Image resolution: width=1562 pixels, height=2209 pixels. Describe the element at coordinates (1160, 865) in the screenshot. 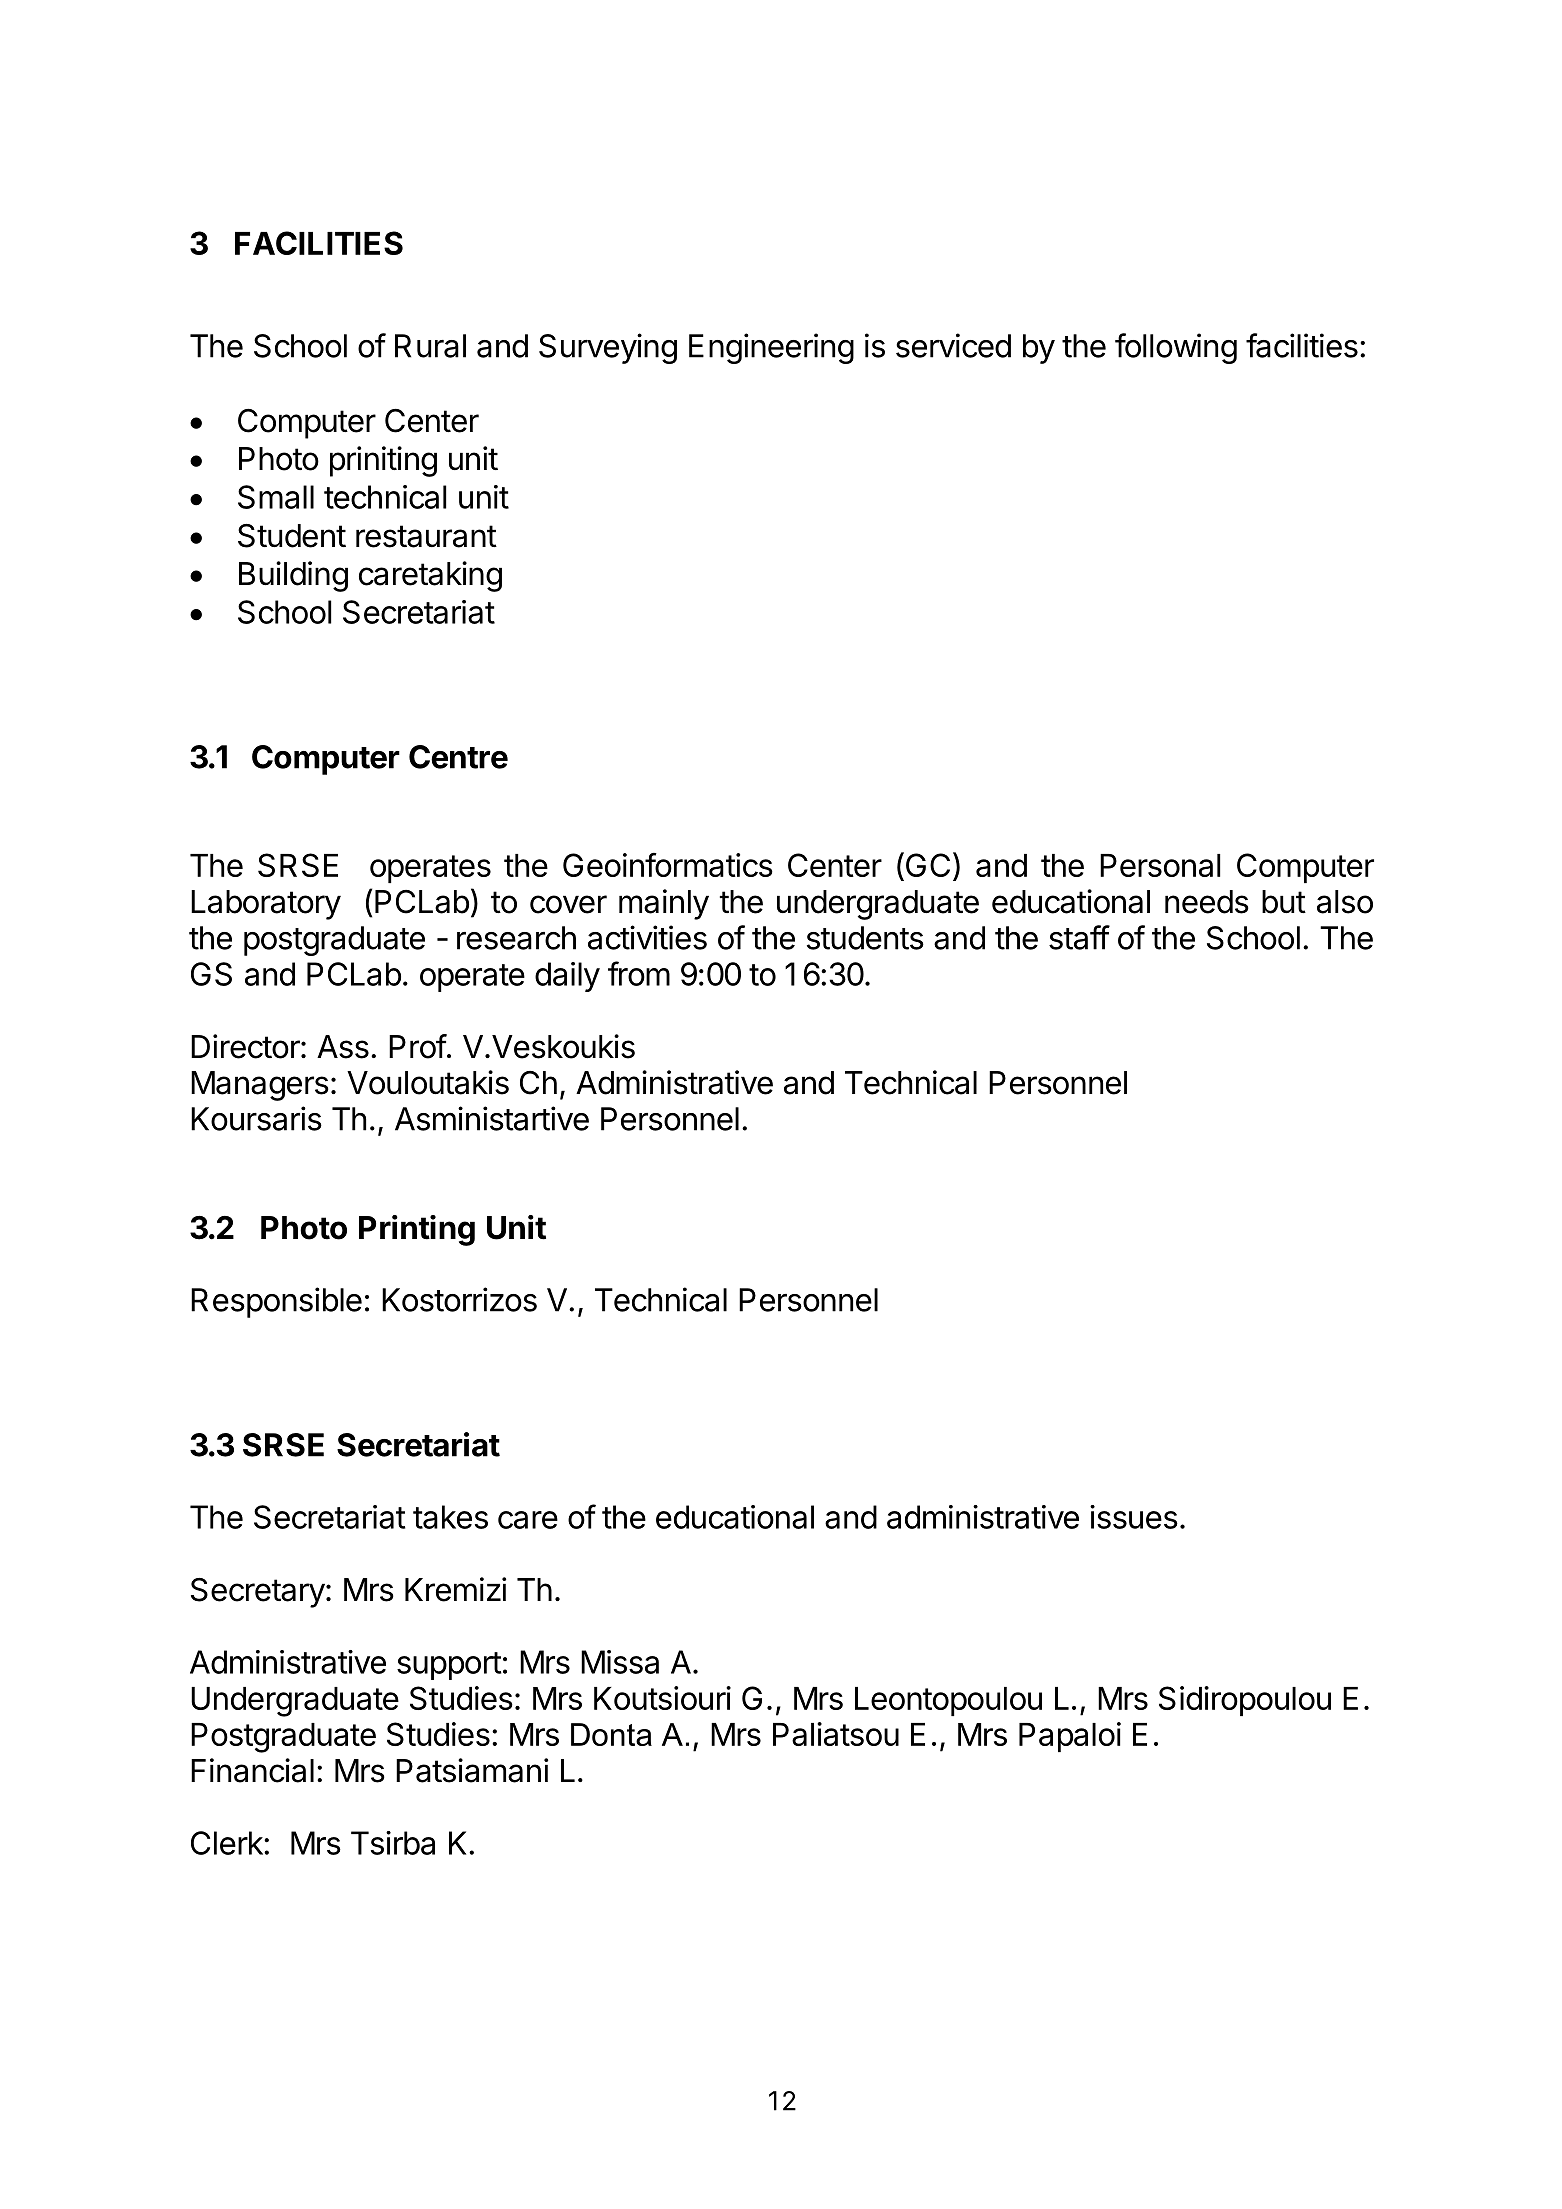

I see `Personal` at that location.
